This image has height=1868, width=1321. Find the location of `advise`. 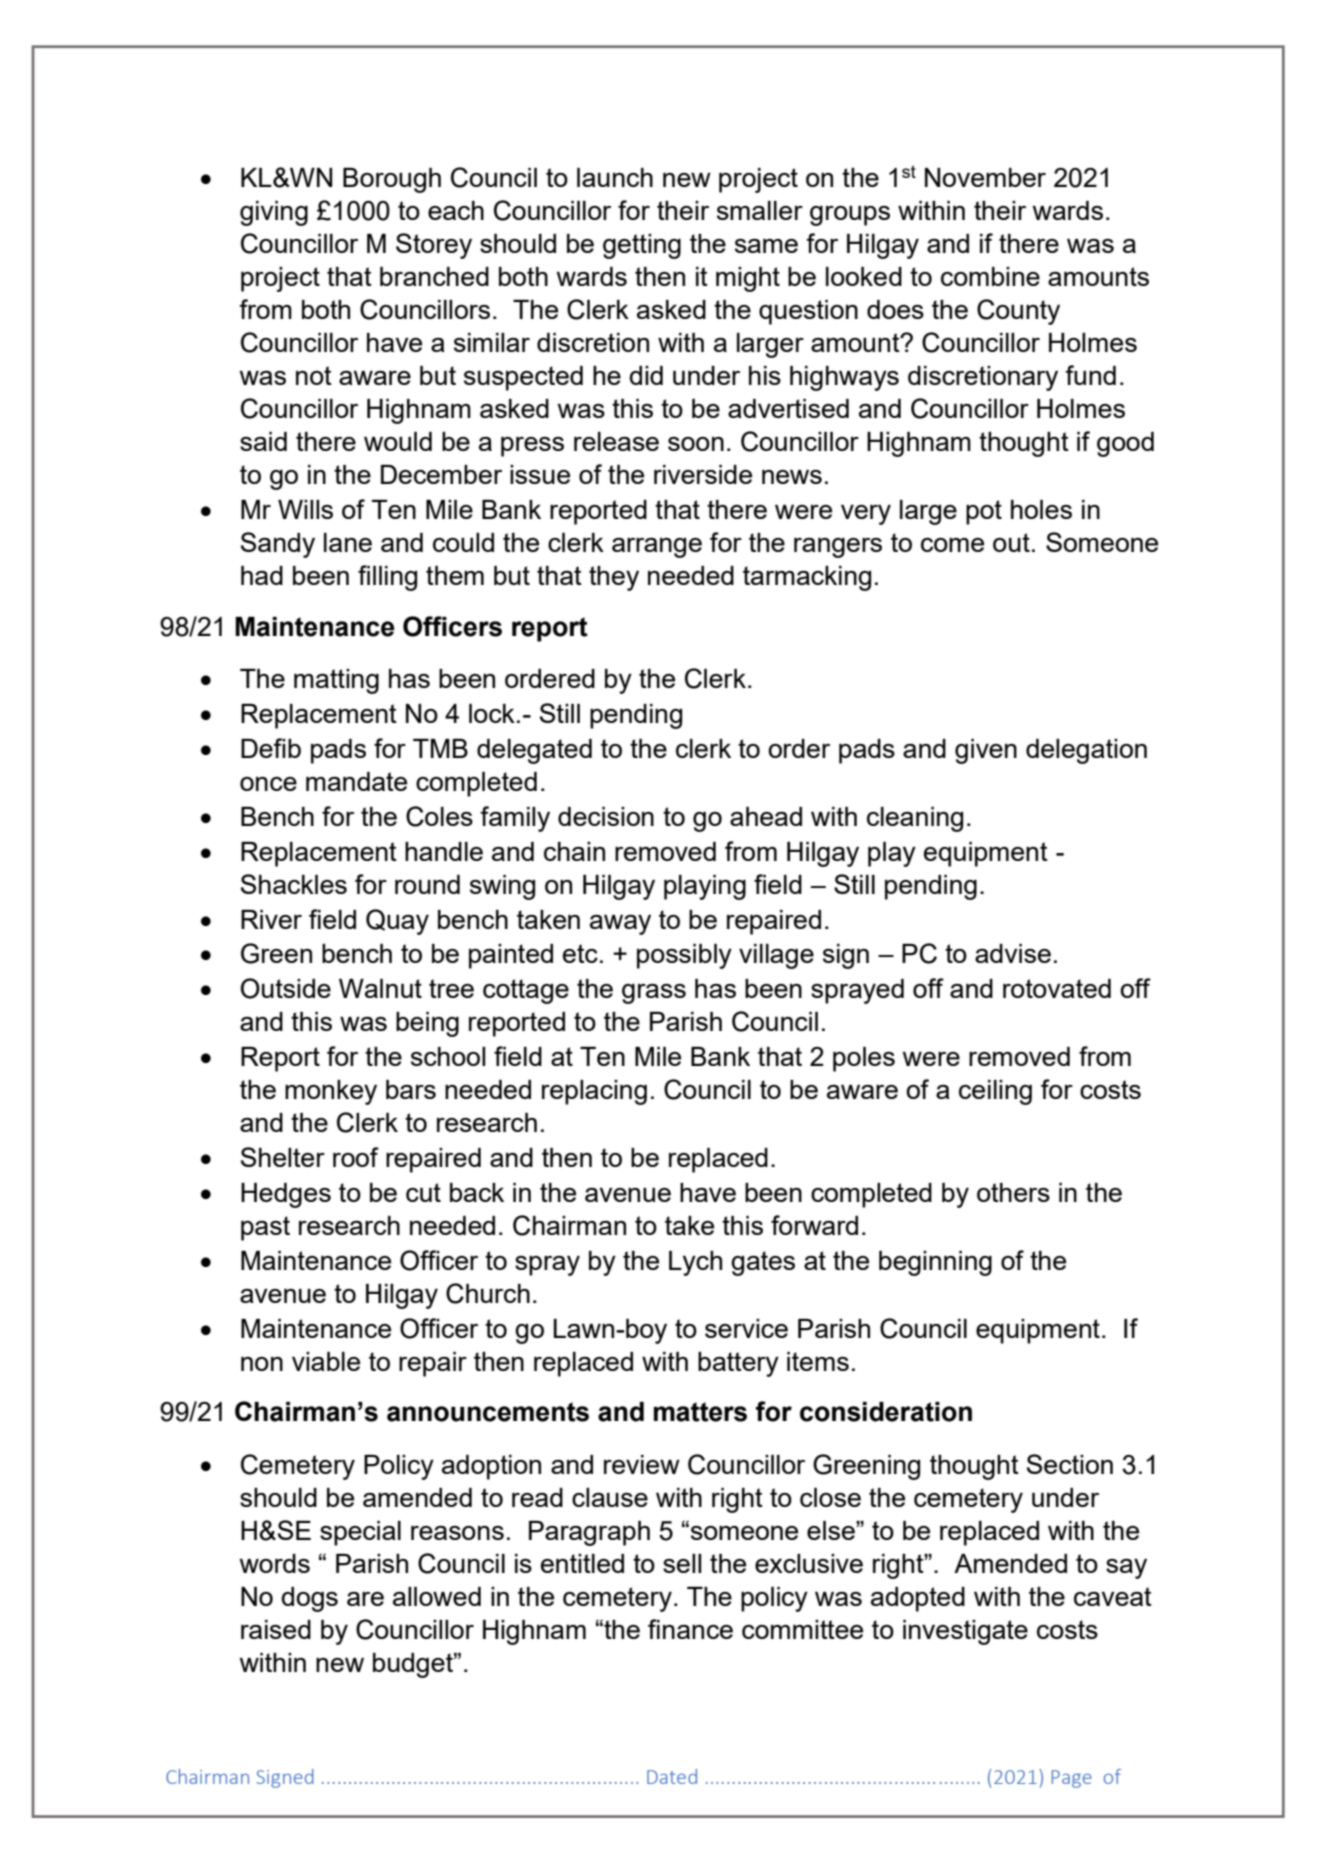

advise is located at coordinates (1013, 953).
